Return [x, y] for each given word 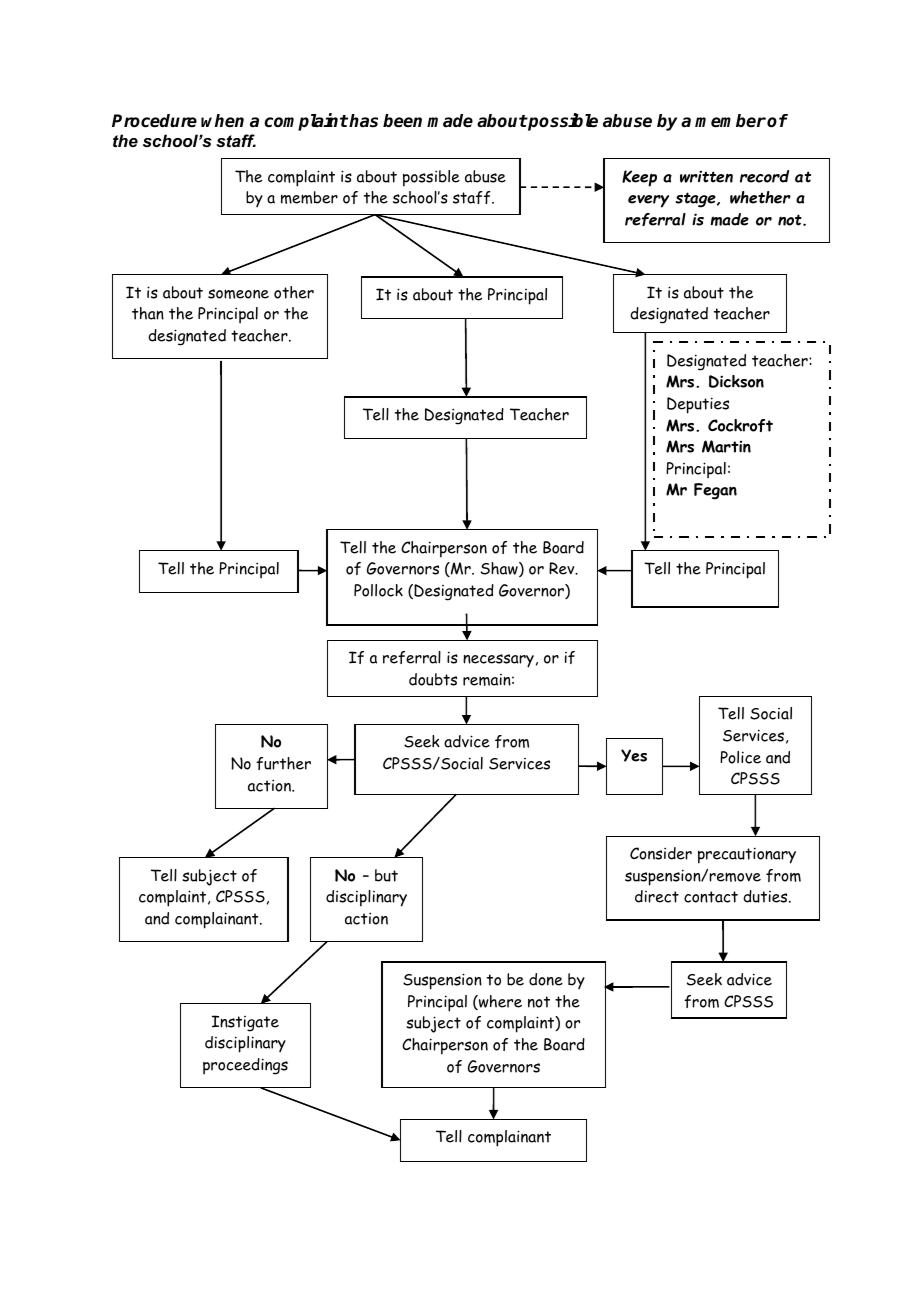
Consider [661, 853]
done [546, 979]
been [402, 121]
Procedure [154, 121]
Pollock [378, 590]
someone [238, 294]
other [294, 292]
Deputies [698, 405]
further [283, 763]
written [706, 177]
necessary [498, 661]
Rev [563, 568]
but [386, 875]
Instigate [245, 1023]
